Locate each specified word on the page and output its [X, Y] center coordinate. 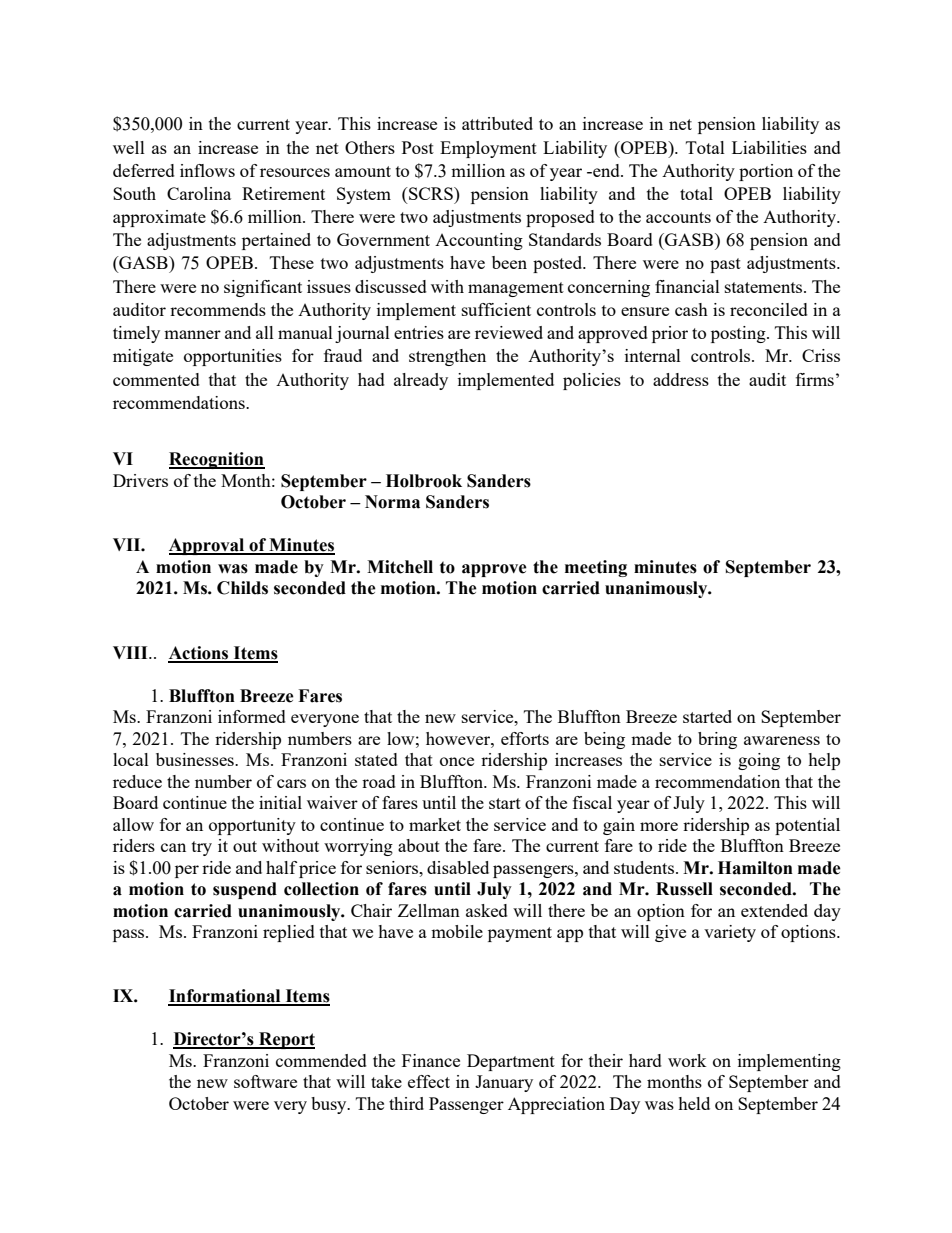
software [265, 1081]
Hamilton [755, 868]
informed [252, 716]
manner [192, 334]
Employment [488, 149]
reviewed [509, 332]
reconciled [769, 309]
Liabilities [769, 147]
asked [487, 910]
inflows [207, 170]
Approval [208, 546]
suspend [245, 890]
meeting [596, 568]
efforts [525, 738]
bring [717, 740]
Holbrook [424, 481]
